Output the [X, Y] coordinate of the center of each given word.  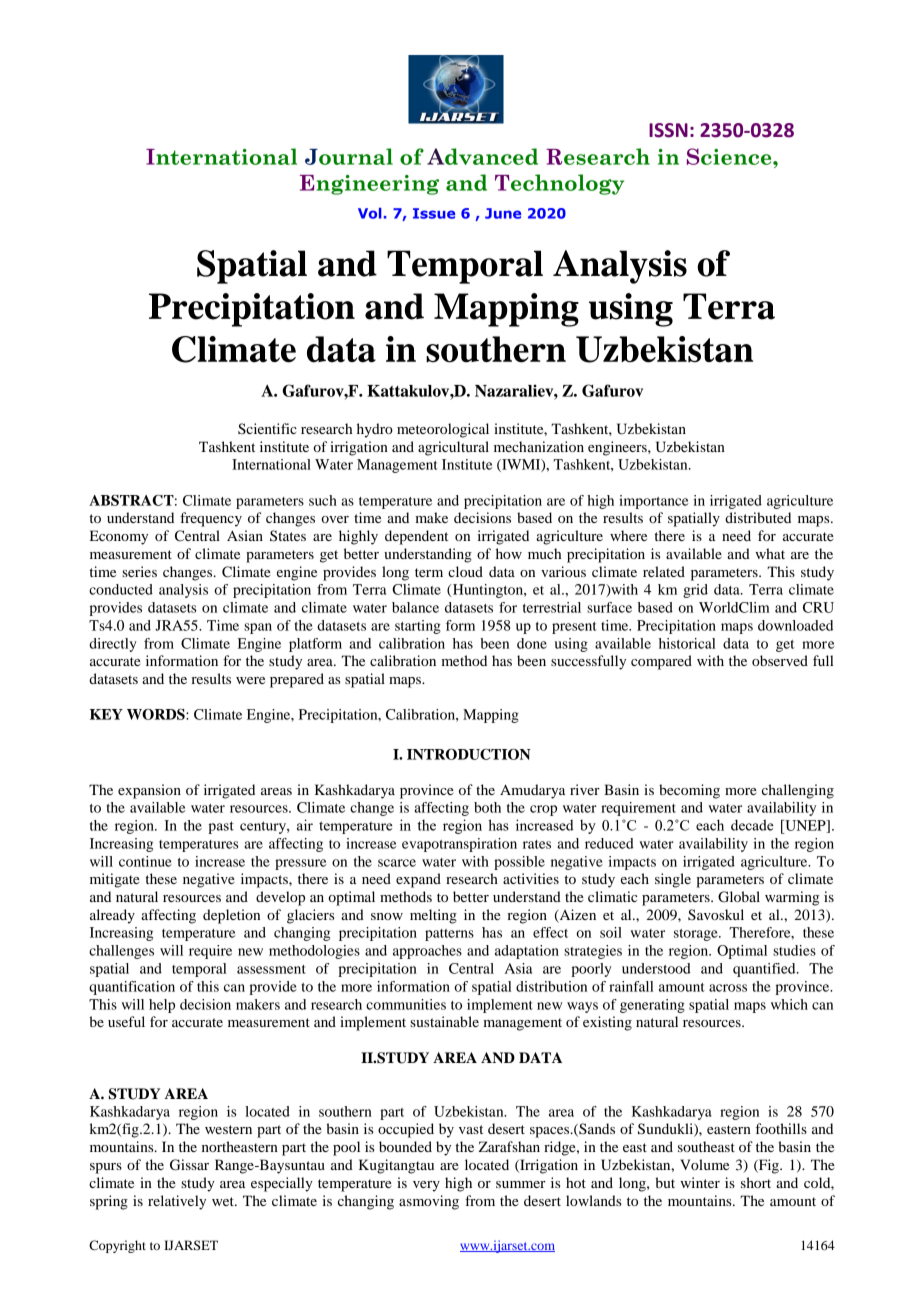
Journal [349, 156]
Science [730, 156]
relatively [177, 1202]
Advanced [482, 156]
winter [700, 1182]
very [426, 1186]
